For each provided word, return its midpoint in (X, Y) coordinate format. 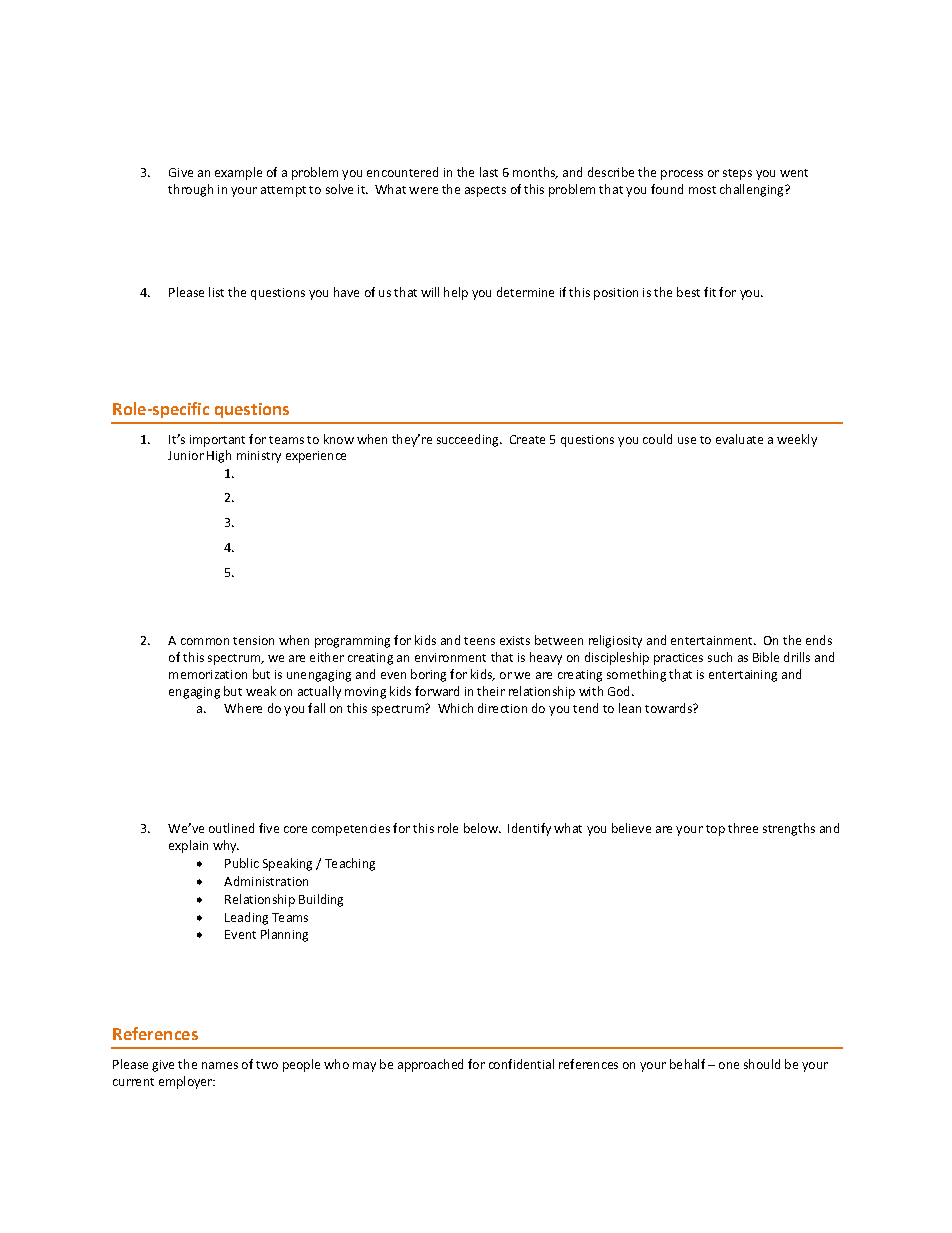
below (482, 828)
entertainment (713, 640)
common (205, 641)
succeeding (469, 440)
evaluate (739, 439)
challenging (753, 190)
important (217, 441)
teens (479, 641)
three (743, 828)
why (226, 846)
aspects (485, 191)
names (220, 1065)
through (190, 190)
